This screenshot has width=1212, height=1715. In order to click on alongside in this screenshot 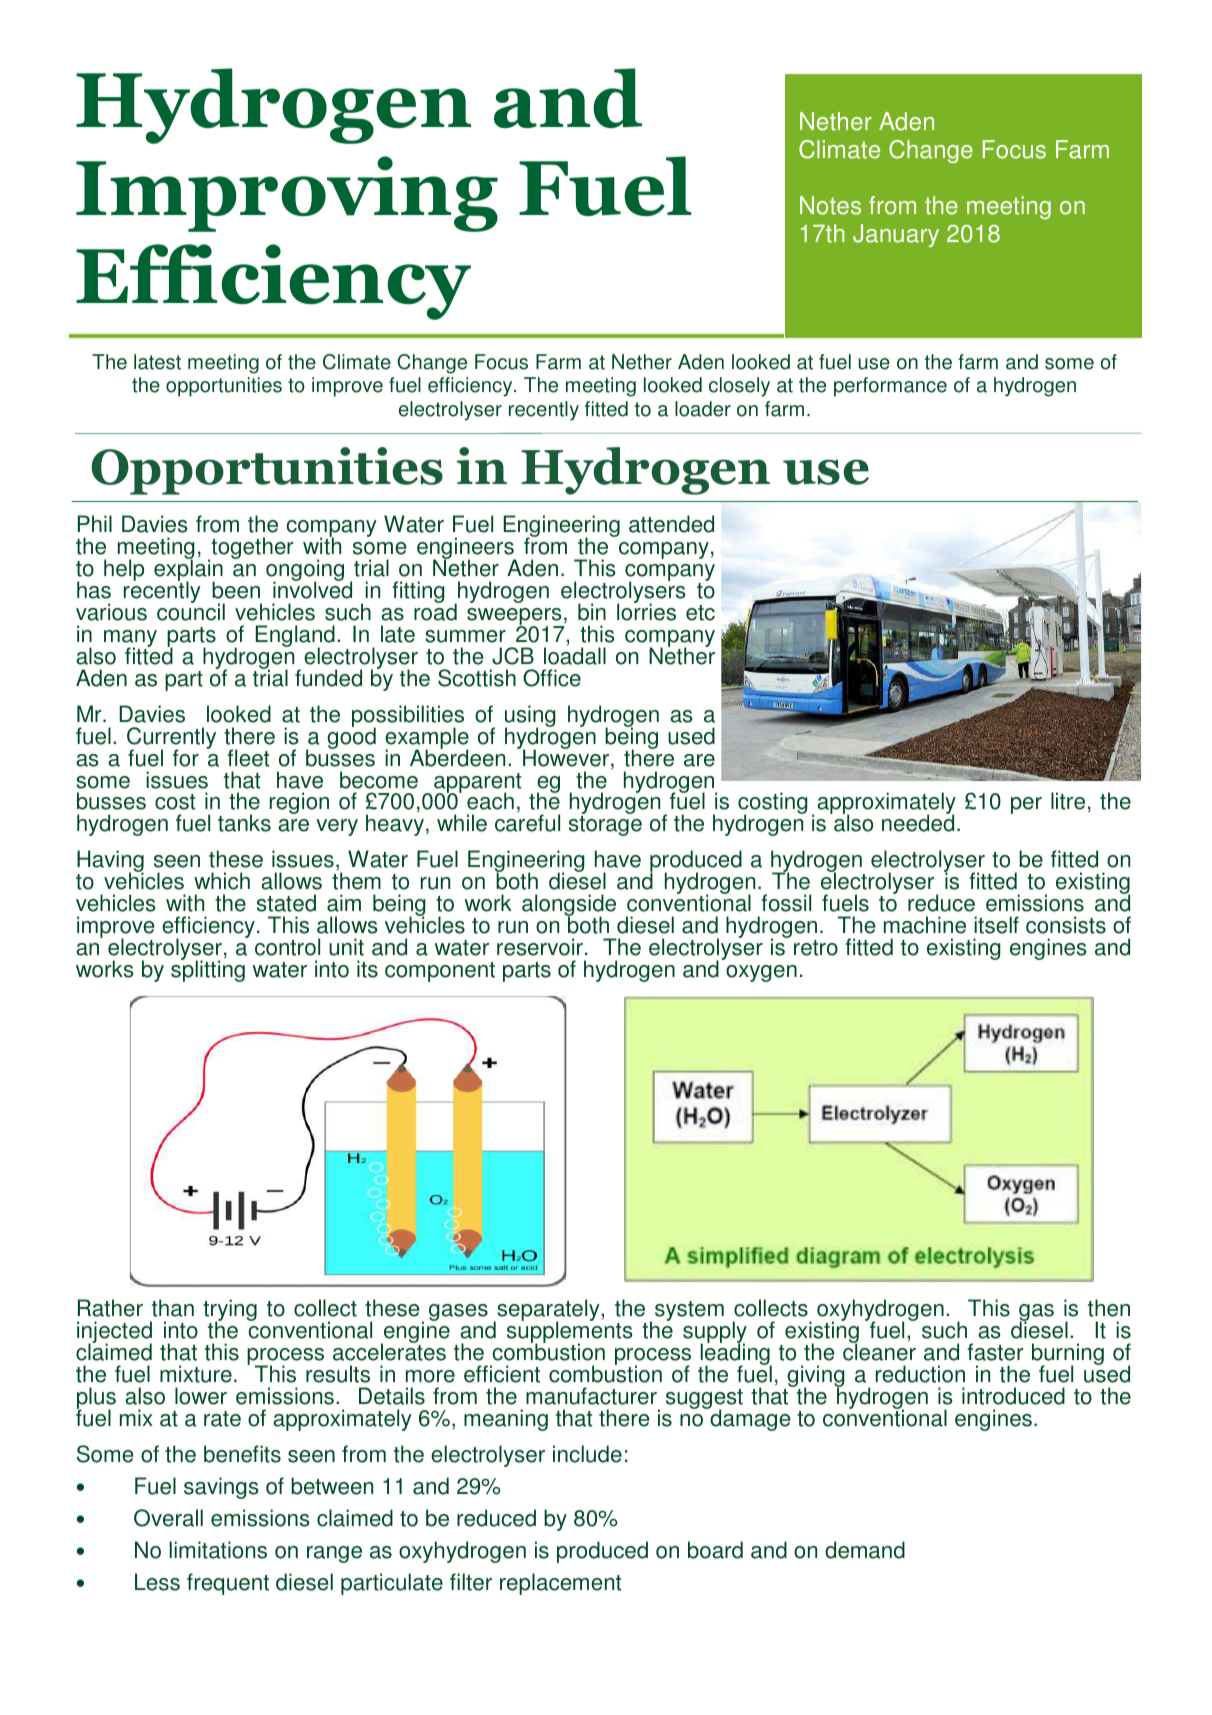, I will do `click(569, 906)`.
